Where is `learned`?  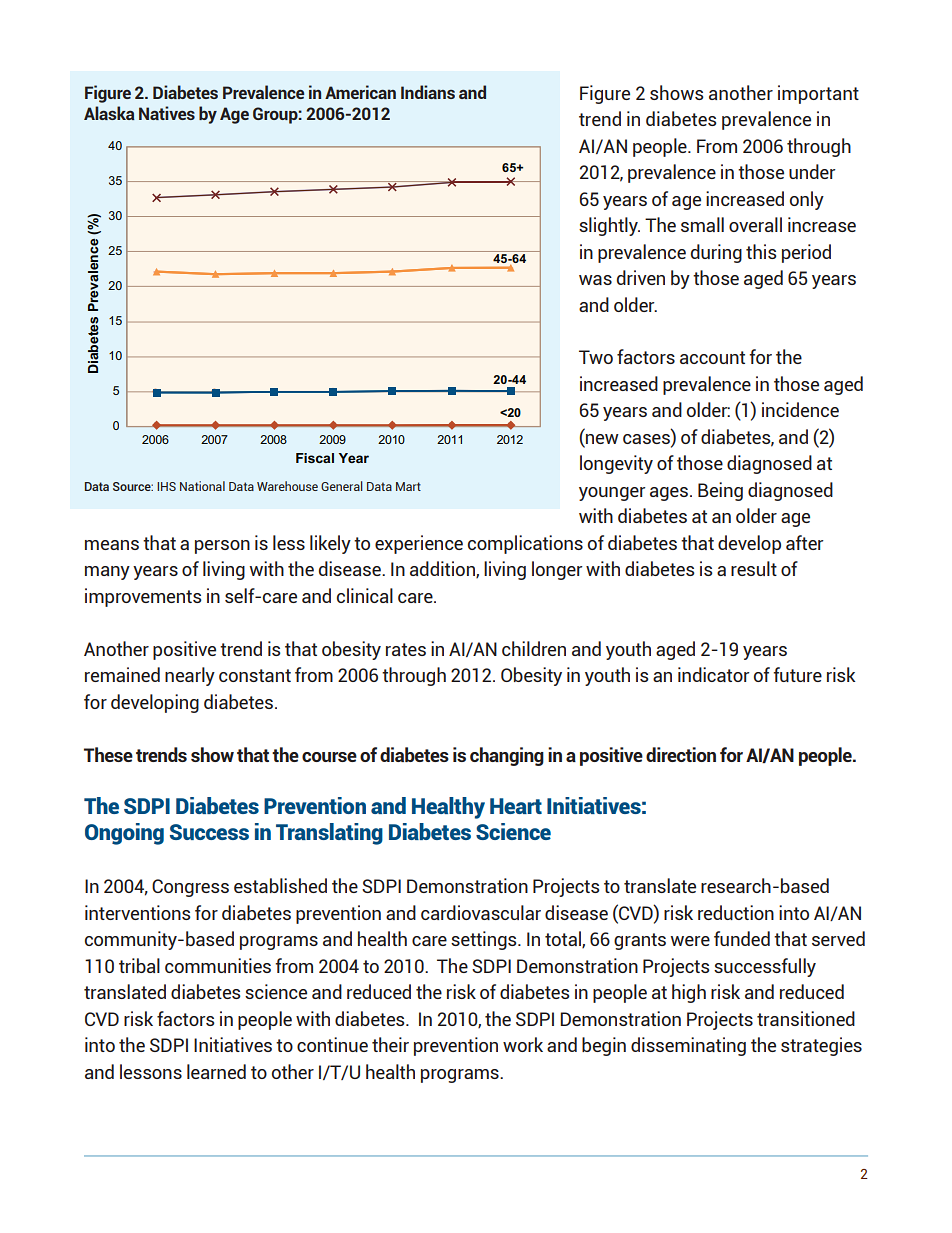
learned is located at coordinates (216, 1071).
